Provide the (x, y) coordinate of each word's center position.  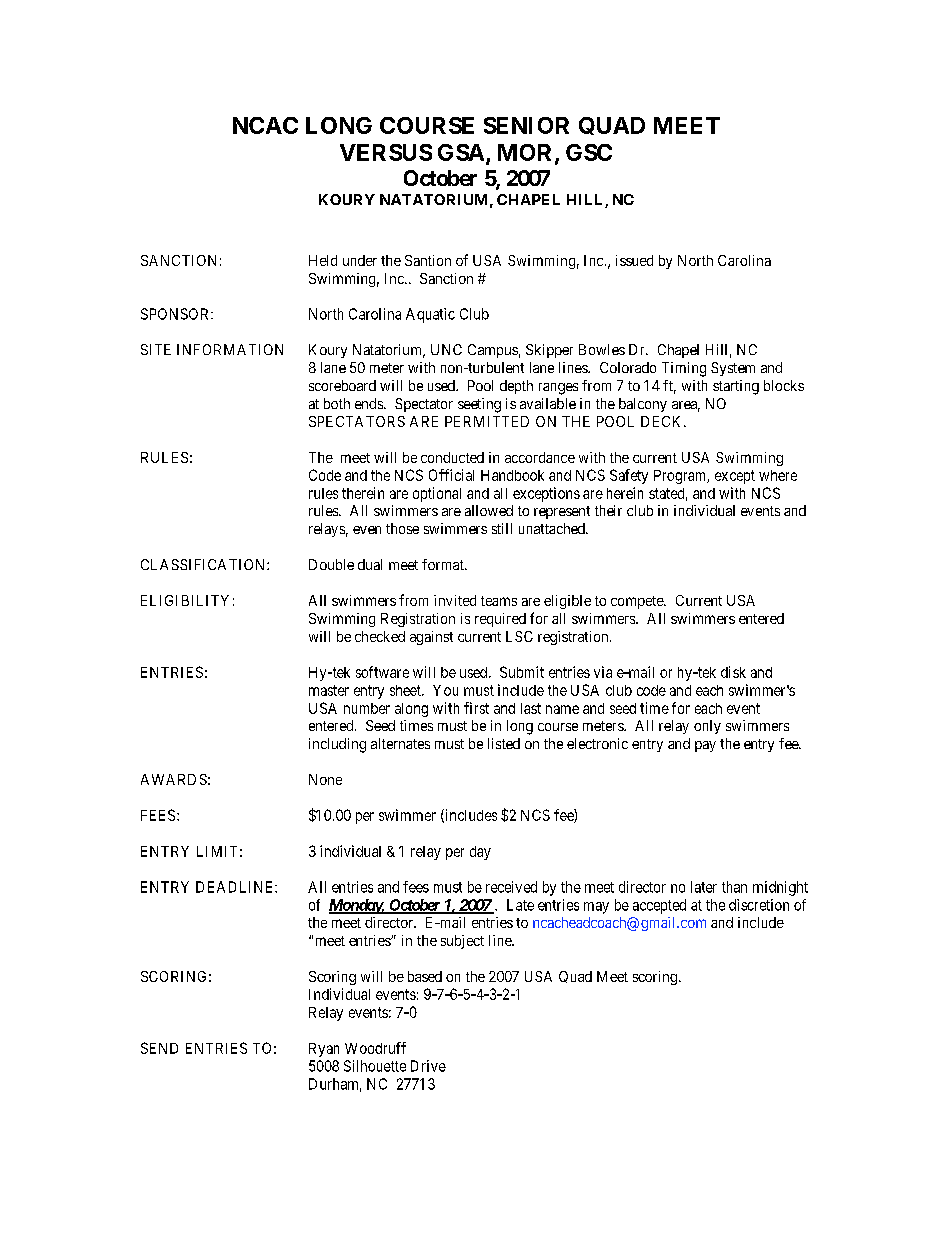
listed (504, 743)
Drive (428, 1066)
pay (705, 746)
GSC (589, 152)
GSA (461, 152)
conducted (452, 457)
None (325, 779)
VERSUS (386, 152)
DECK (663, 421)
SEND (159, 1048)
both (337, 403)
